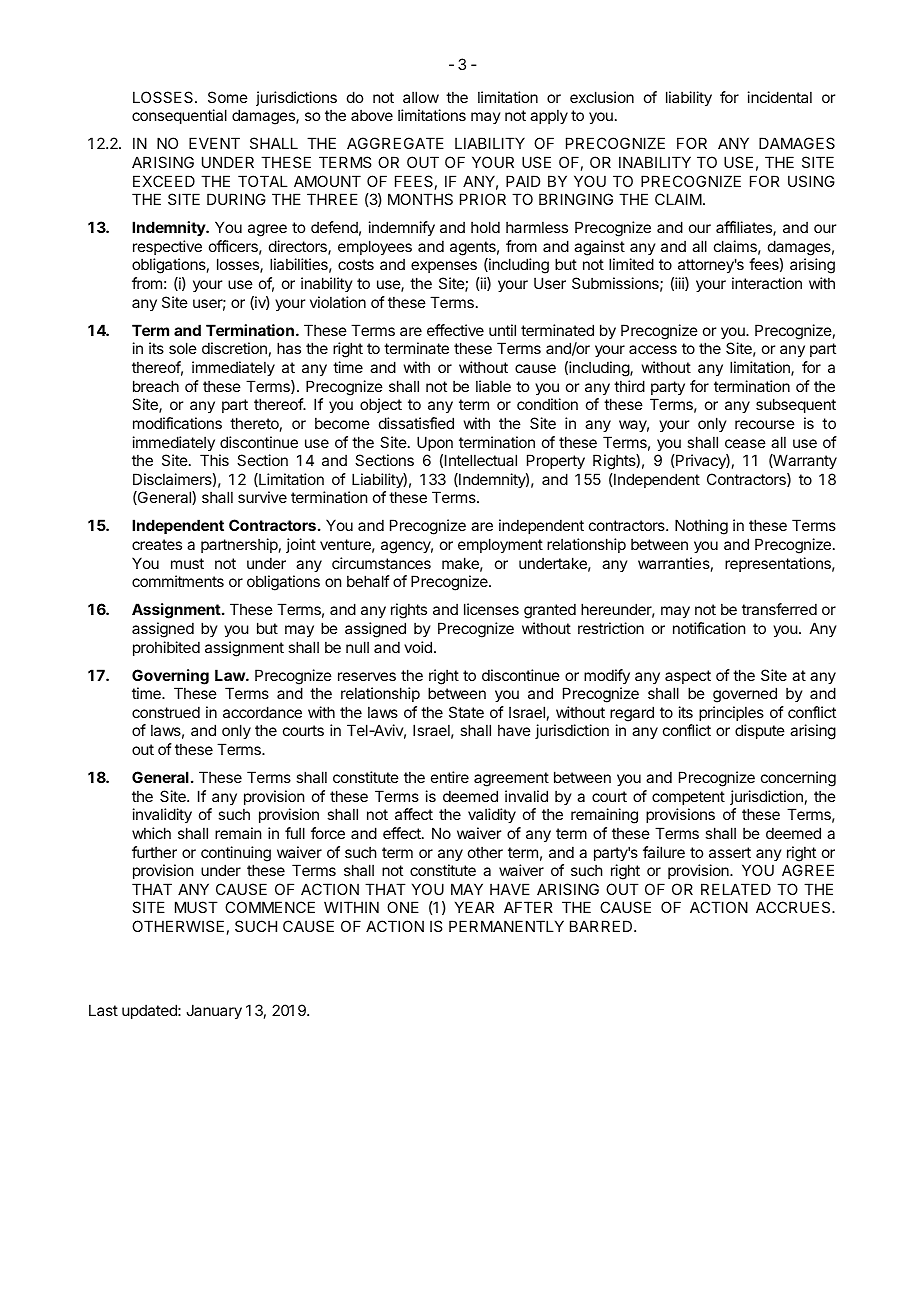  I want to click on creates, so click(157, 544).
